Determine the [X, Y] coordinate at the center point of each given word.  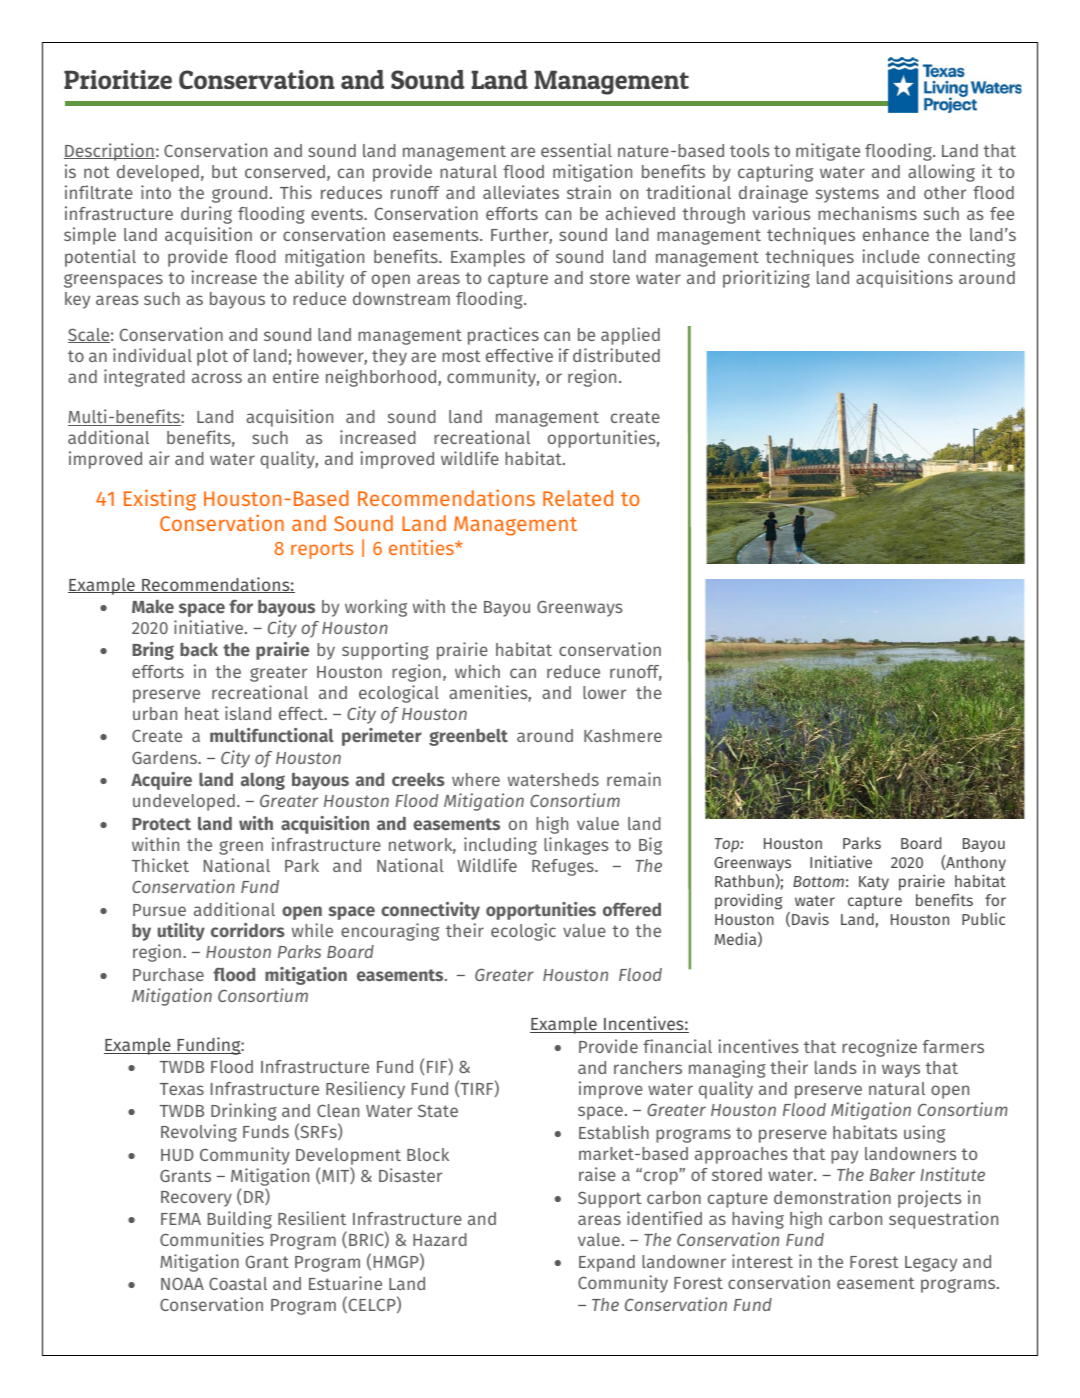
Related [578, 498]
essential [576, 150]
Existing [160, 500]
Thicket [160, 865]
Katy [874, 883]
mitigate [828, 152]
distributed [616, 355]
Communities [212, 1239]
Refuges [564, 867]
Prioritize [118, 79]
